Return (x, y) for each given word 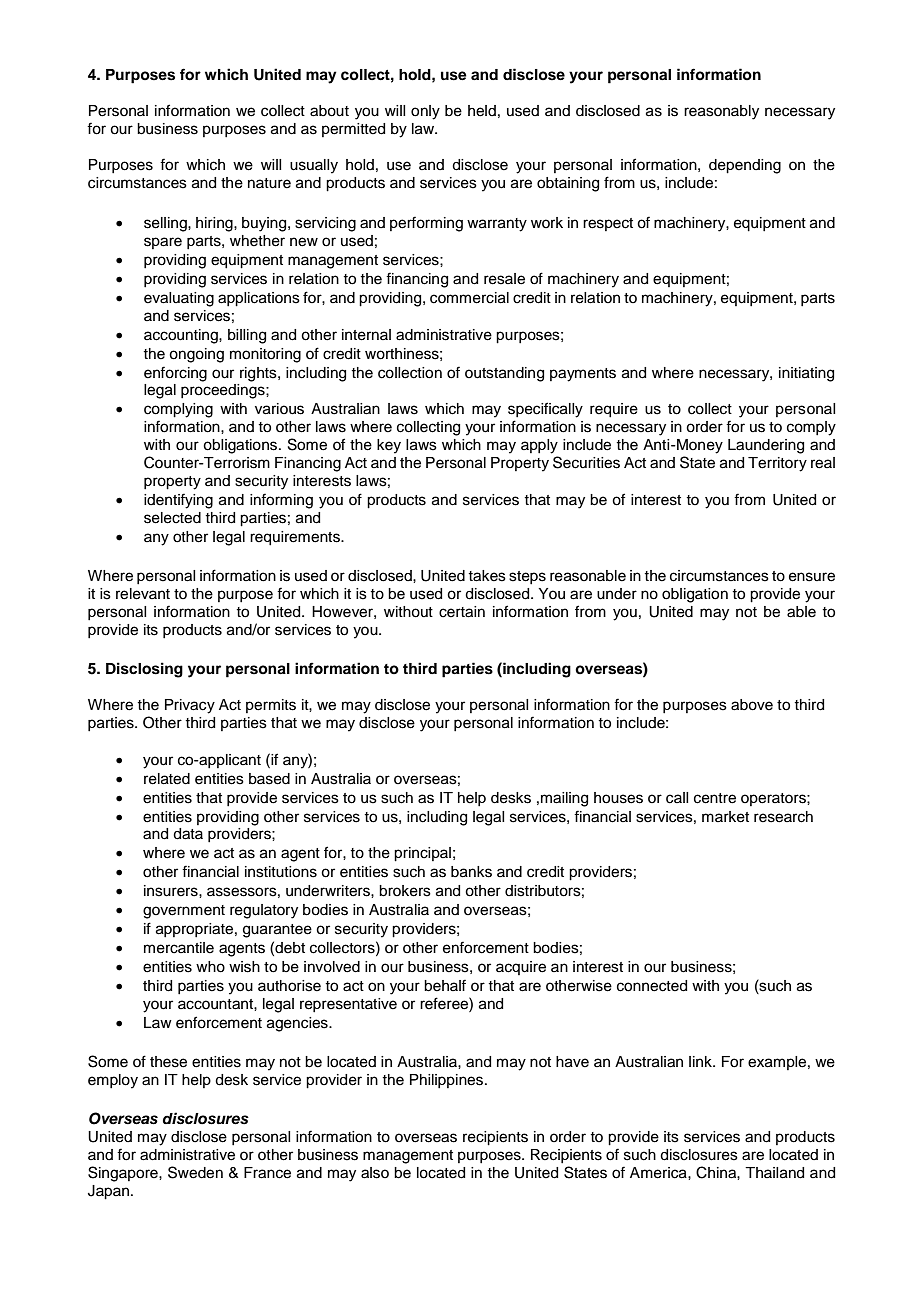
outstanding (504, 374)
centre (715, 798)
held (482, 111)
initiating (806, 374)
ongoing (196, 355)
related (167, 779)
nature (269, 183)
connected (652, 986)
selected (172, 518)
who (210, 967)
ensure (812, 577)
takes (487, 576)
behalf (445, 985)
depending (745, 166)
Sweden (195, 1172)
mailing (564, 799)
